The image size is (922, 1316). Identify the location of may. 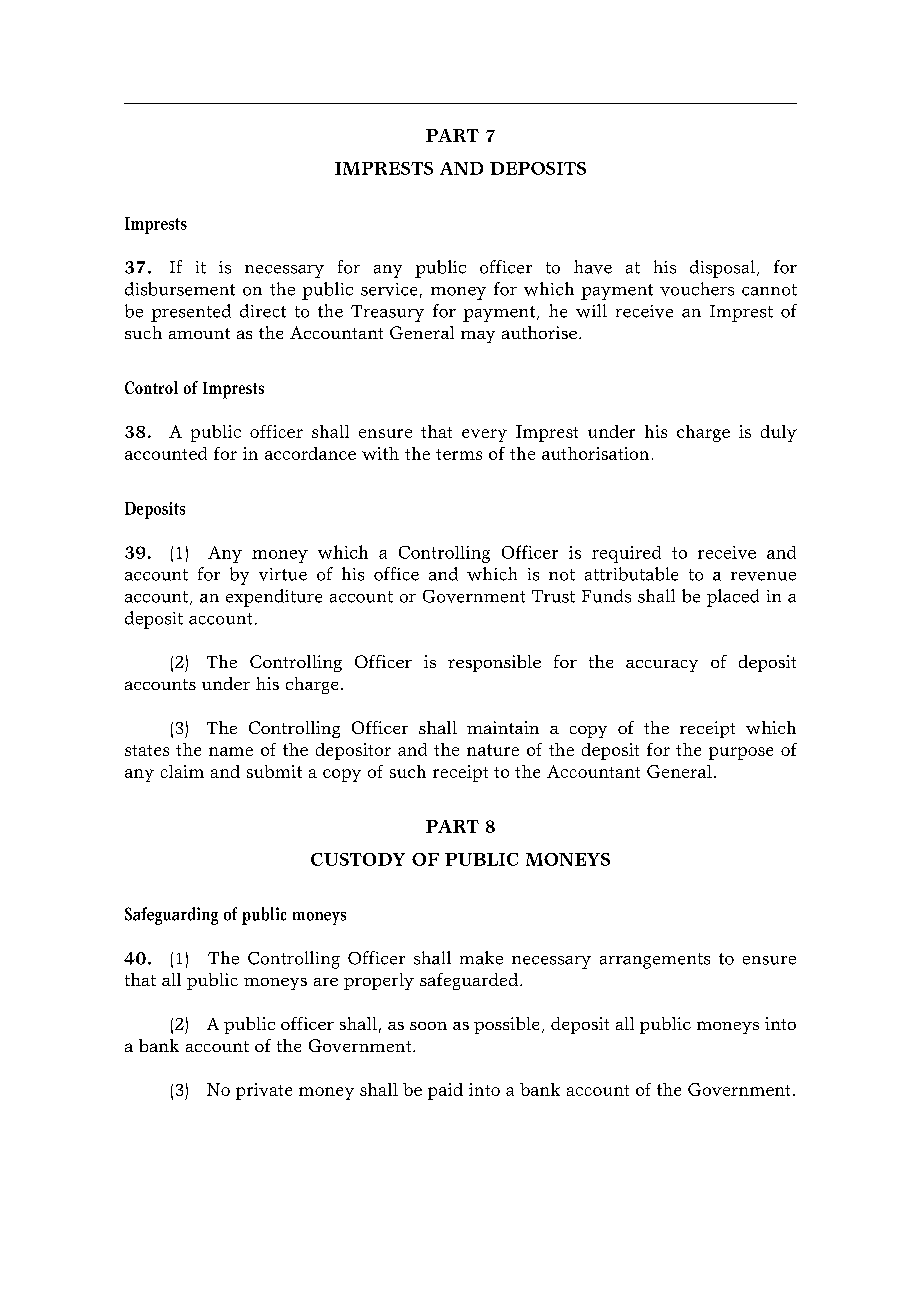
(478, 337).
